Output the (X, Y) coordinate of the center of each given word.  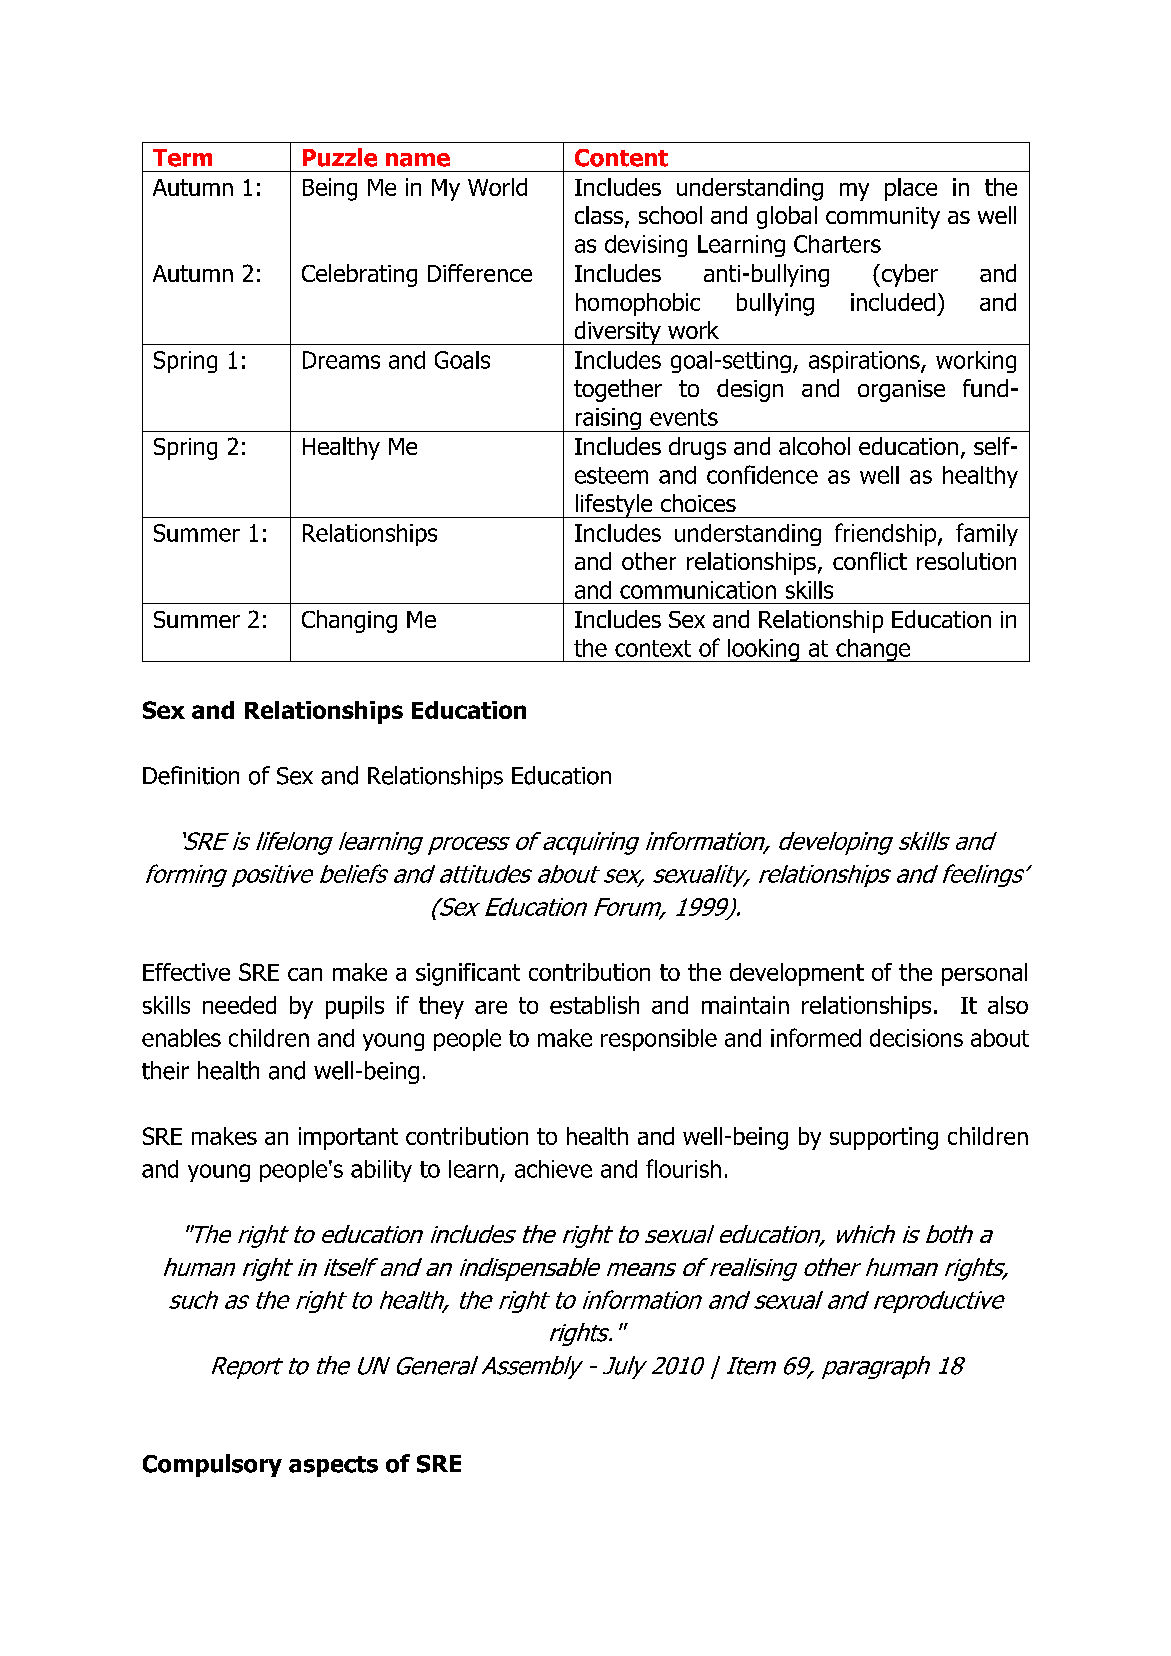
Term (182, 158)
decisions (916, 1038)
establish (594, 1005)
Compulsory (212, 1465)
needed (239, 1005)
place (911, 189)
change (873, 650)
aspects (333, 1466)
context (653, 648)
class (600, 216)
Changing (349, 621)
